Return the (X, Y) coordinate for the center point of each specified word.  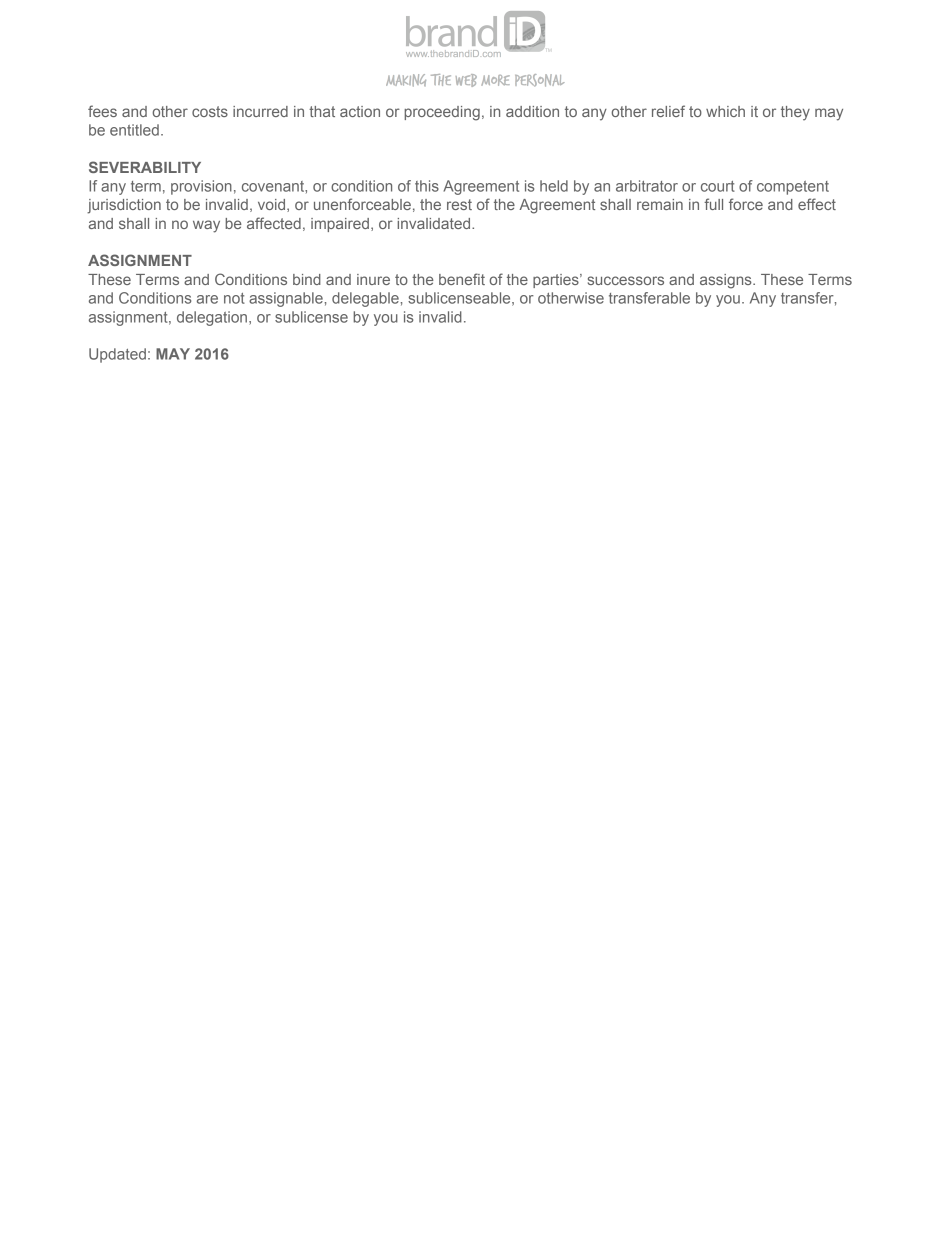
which (725, 111)
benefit (462, 279)
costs (210, 111)
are (207, 299)
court (718, 186)
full (713, 204)
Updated (117, 355)
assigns (727, 281)
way (206, 226)
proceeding (442, 113)
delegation (213, 318)
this (427, 186)
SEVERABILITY (145, 167)
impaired (340, 225)
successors (626, 280)
